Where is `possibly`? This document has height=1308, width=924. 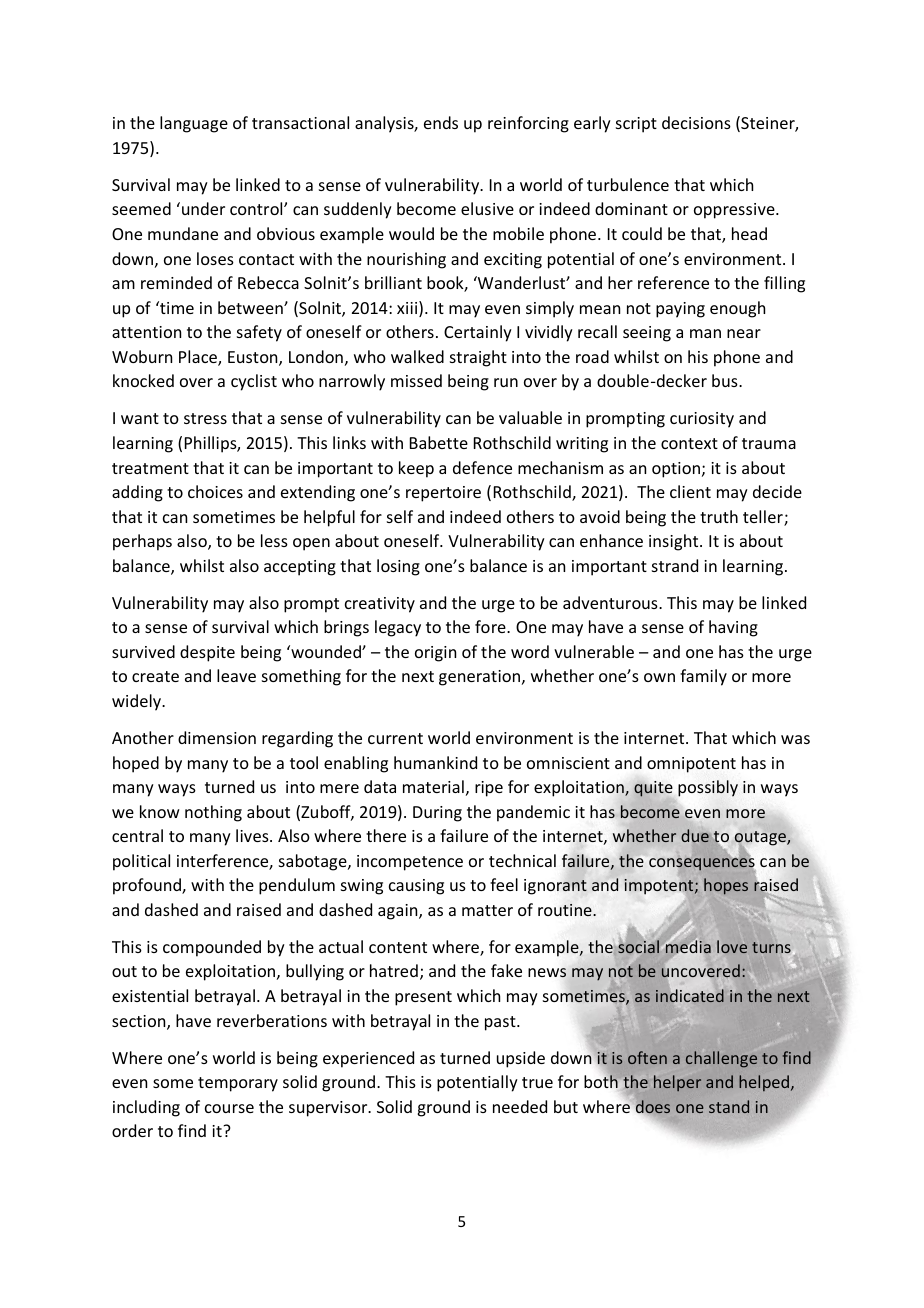
possibly is located at coordinates (708, 788).
